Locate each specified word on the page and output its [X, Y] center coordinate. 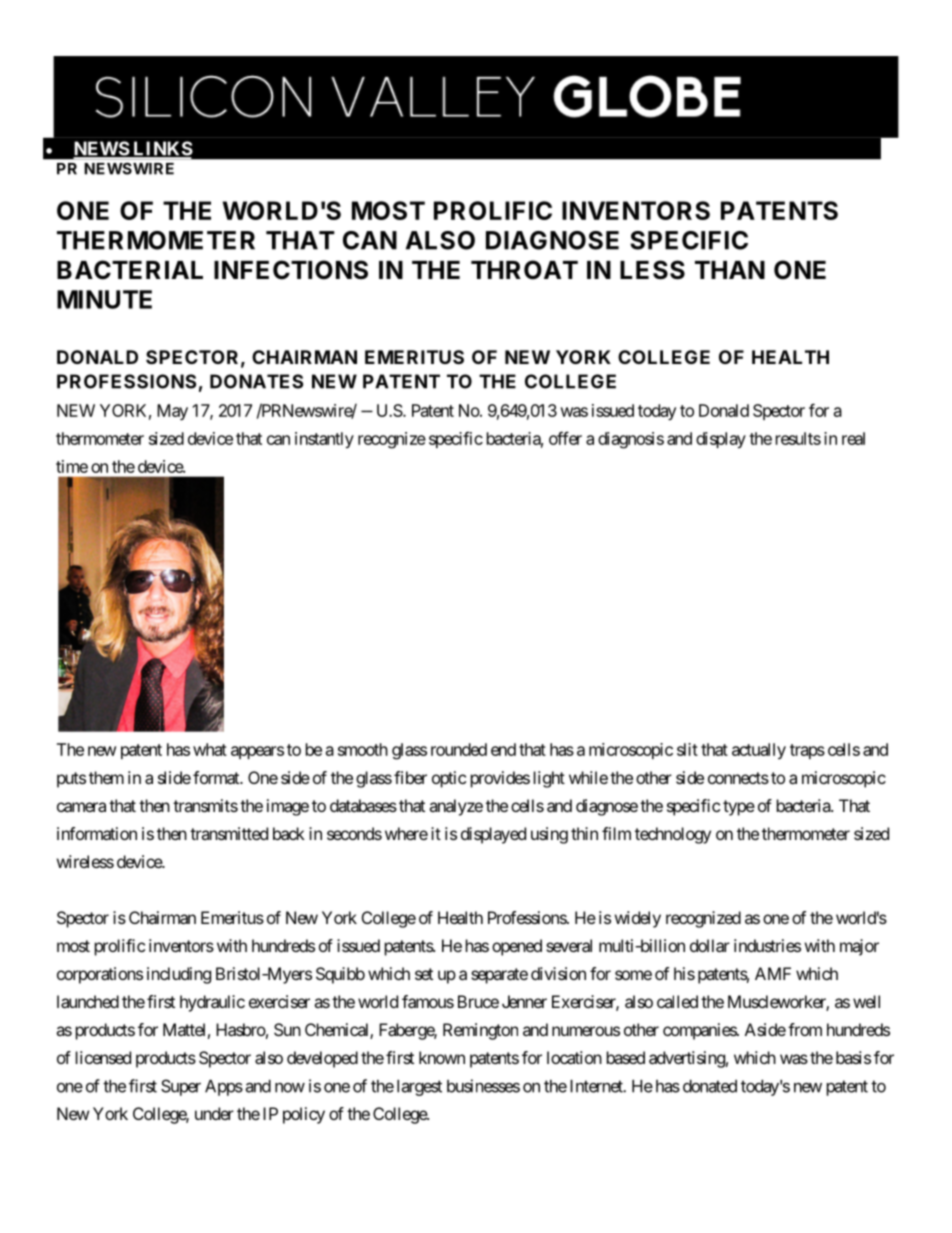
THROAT [524, 270]
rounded [459, 749]
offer [565, 438]
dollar [710, 945]
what [210, 749]
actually [759, 751]
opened [517, 947]
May [172, 412]
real [853, 438]
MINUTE [104, 299]
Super [181, 1087]
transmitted [229, 833]
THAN [730, 270]
